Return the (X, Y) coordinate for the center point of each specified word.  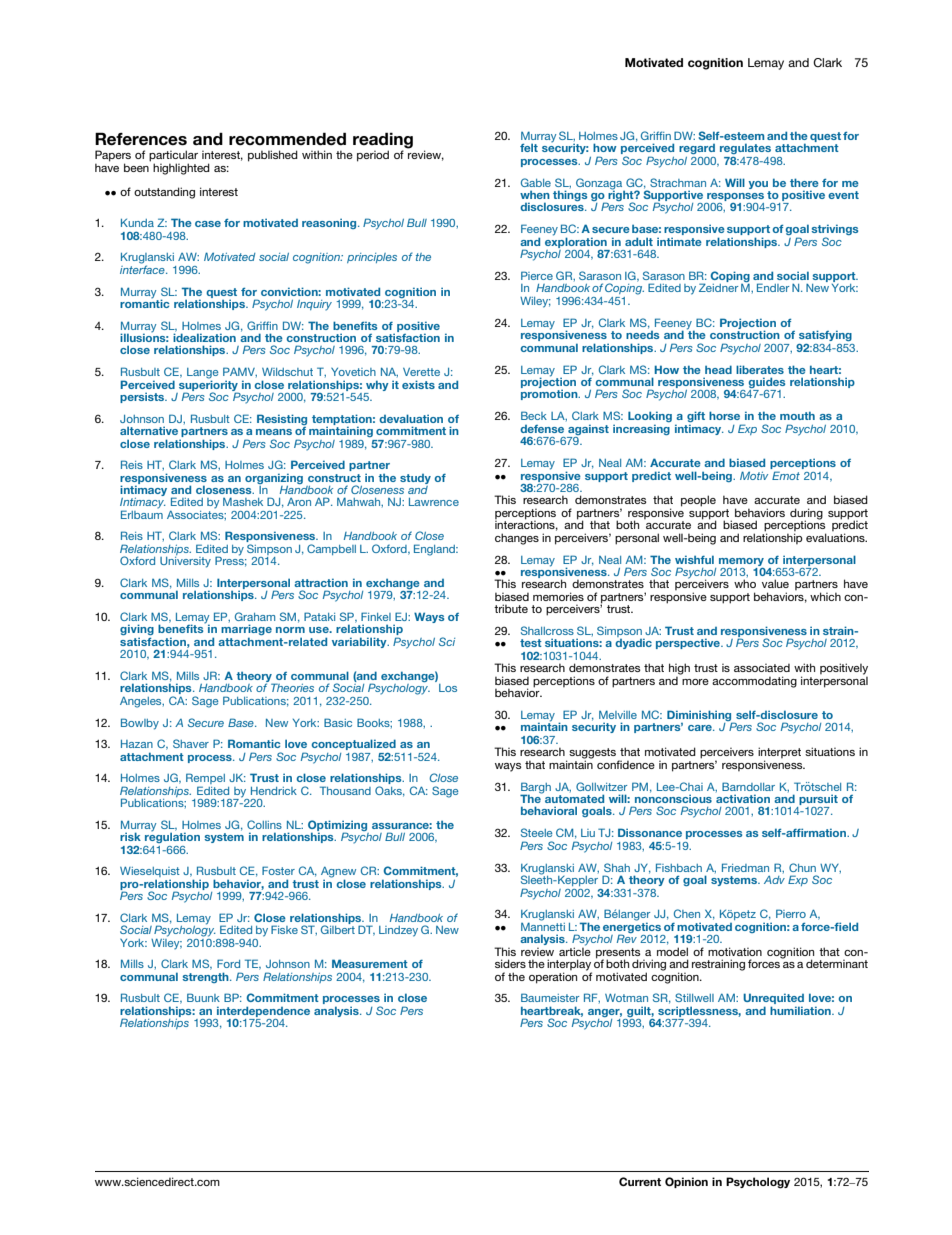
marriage (246, 631)
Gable (536, 182)
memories (558, 596)
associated (762, 668)
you (758, 185)
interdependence (263, 1011)
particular (173, 157)
